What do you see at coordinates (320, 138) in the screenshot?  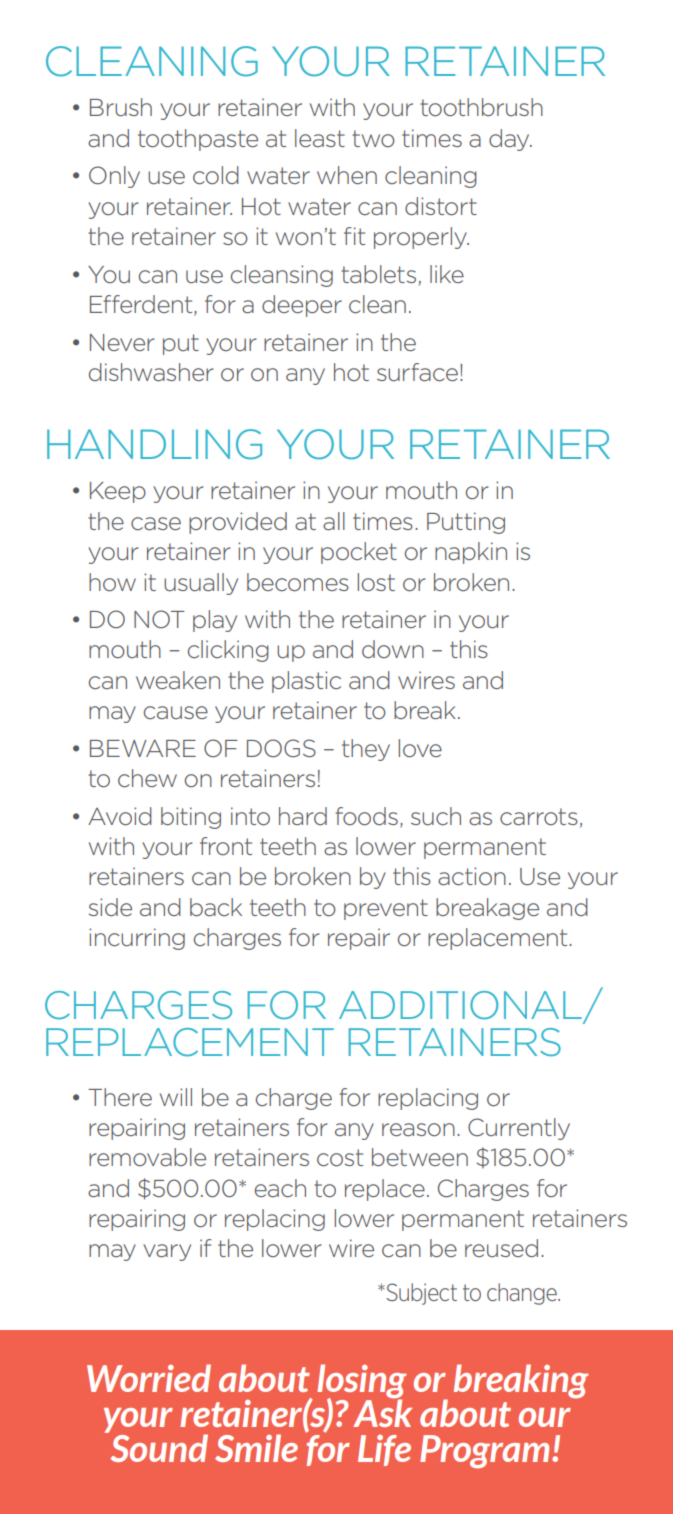 I see `least` at bounding box center [320, 138].
